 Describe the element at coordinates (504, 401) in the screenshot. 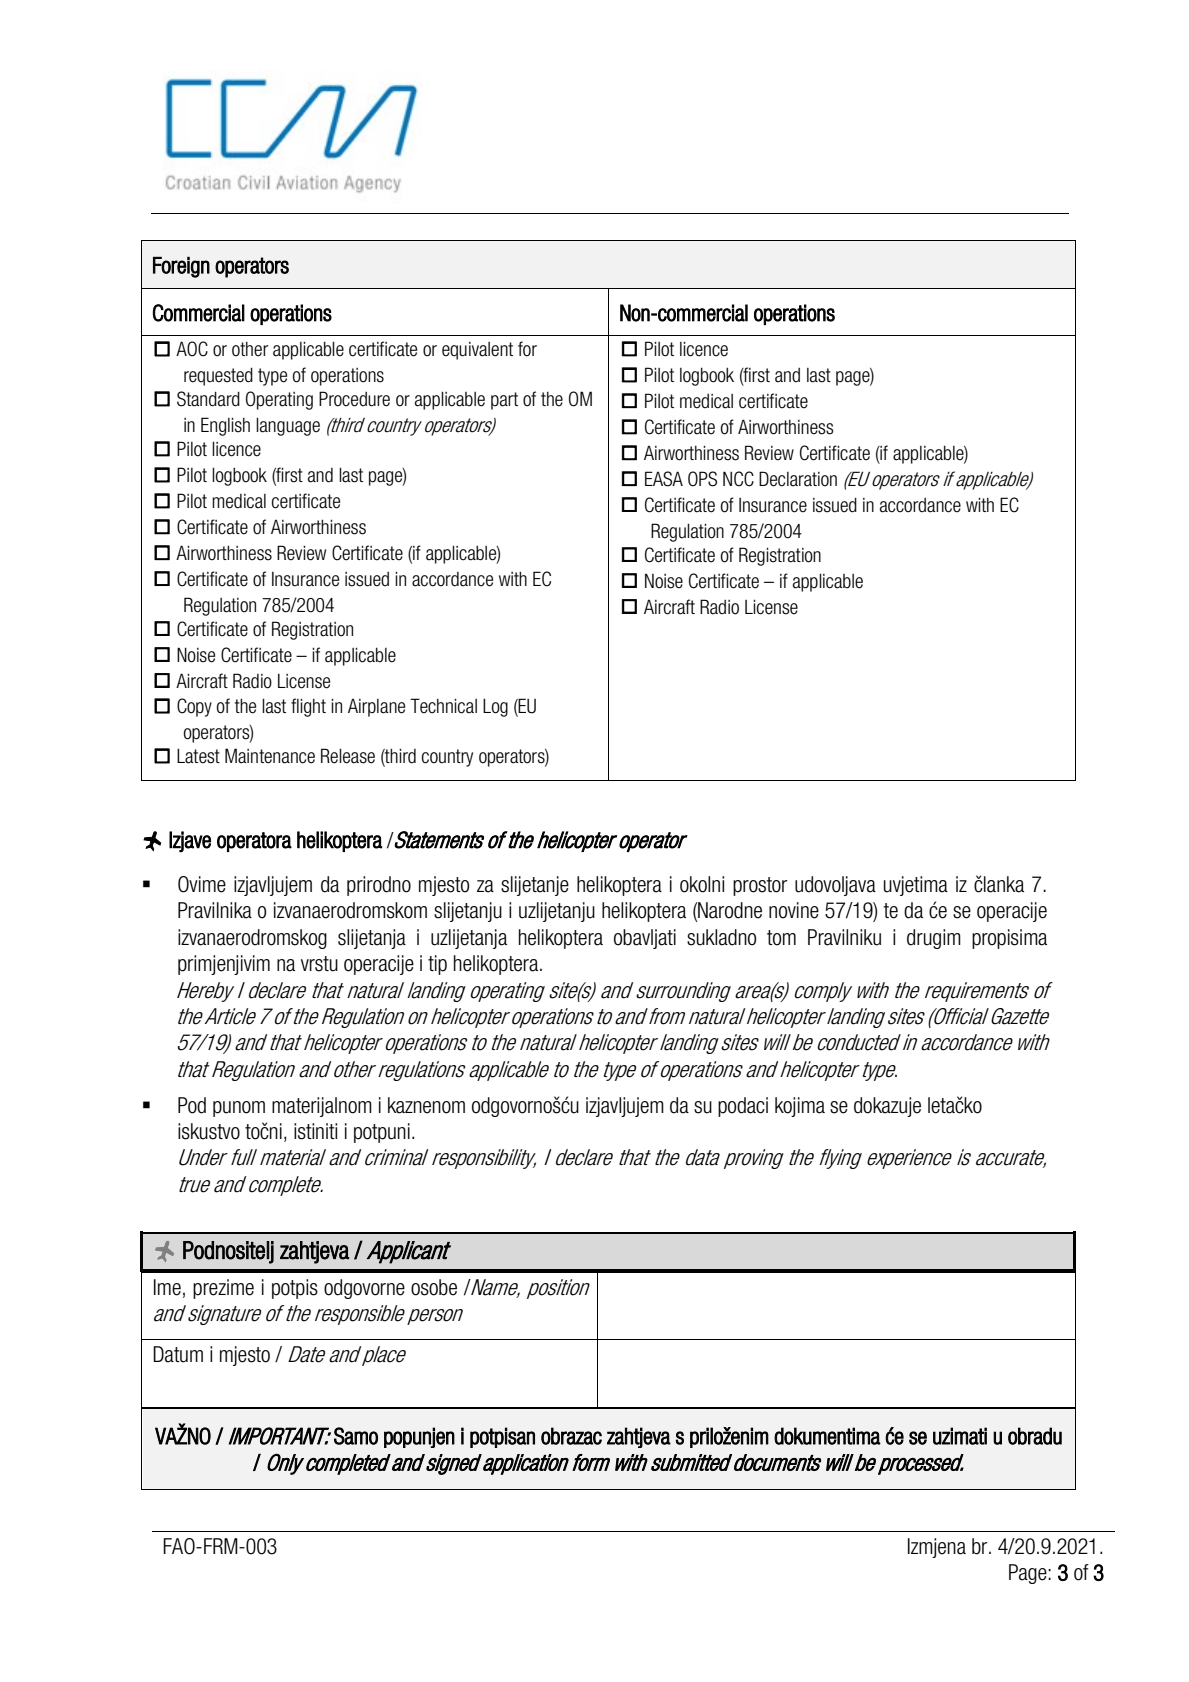

I see `part` at that location.
